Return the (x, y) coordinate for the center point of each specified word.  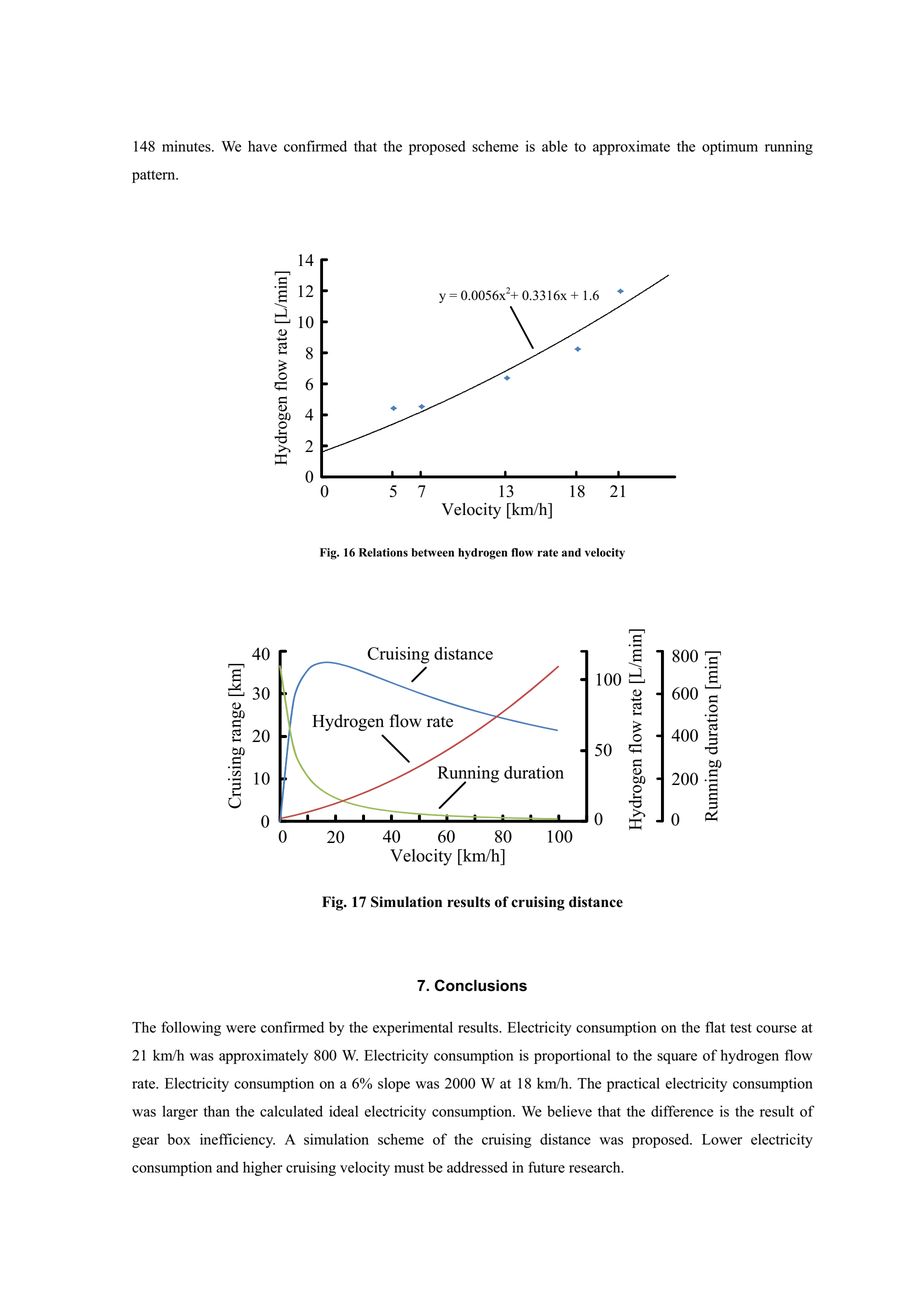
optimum (730, 147)
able (555, 146)
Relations (383, 552)
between (433, 552)
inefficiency (237, 1140)
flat (715, 1027)
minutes (187, 146)
